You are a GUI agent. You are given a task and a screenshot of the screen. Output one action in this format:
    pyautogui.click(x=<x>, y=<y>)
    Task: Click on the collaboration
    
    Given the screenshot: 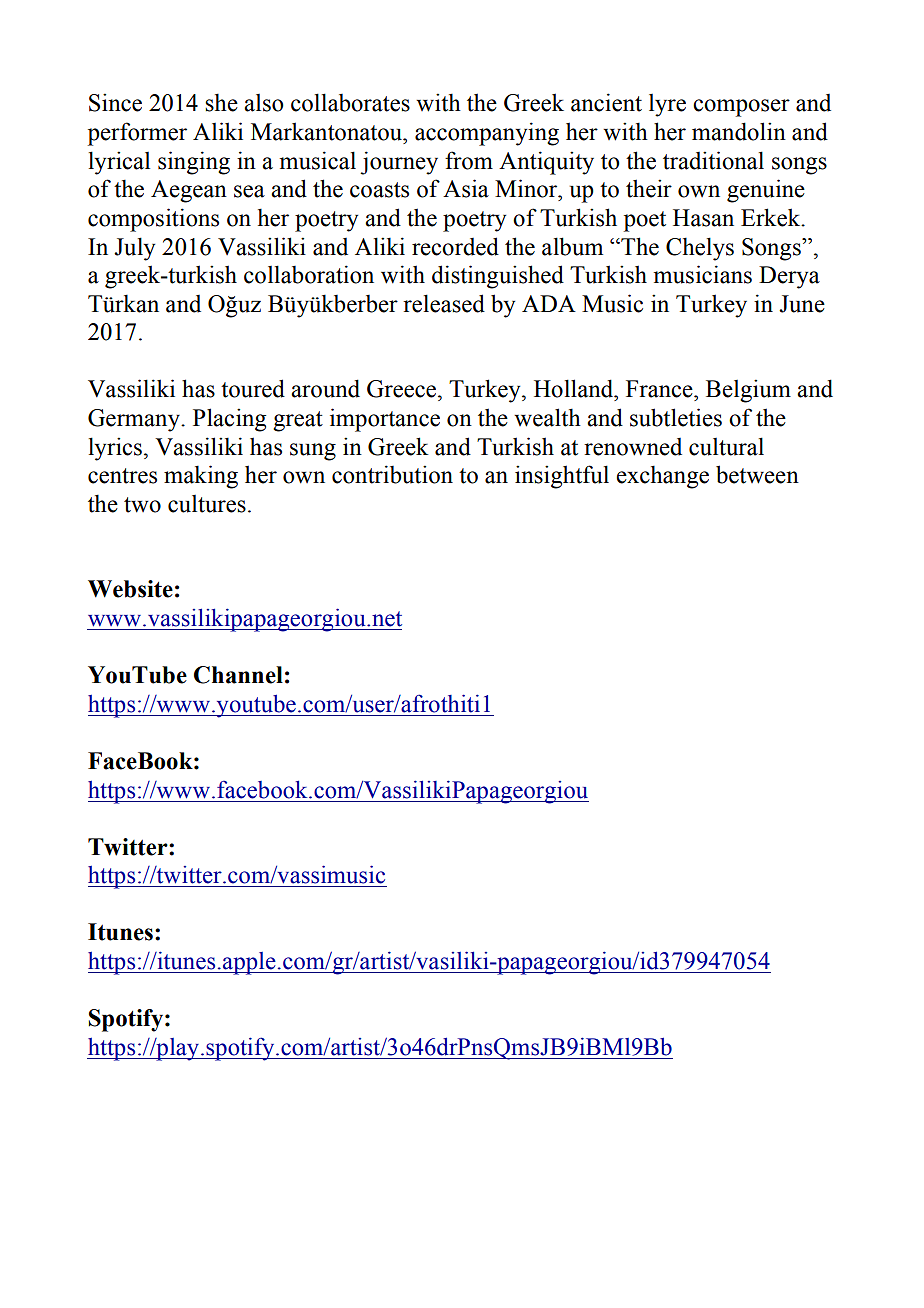 What is the action you would take?
    pyautogui.click(x=309, y=274)
